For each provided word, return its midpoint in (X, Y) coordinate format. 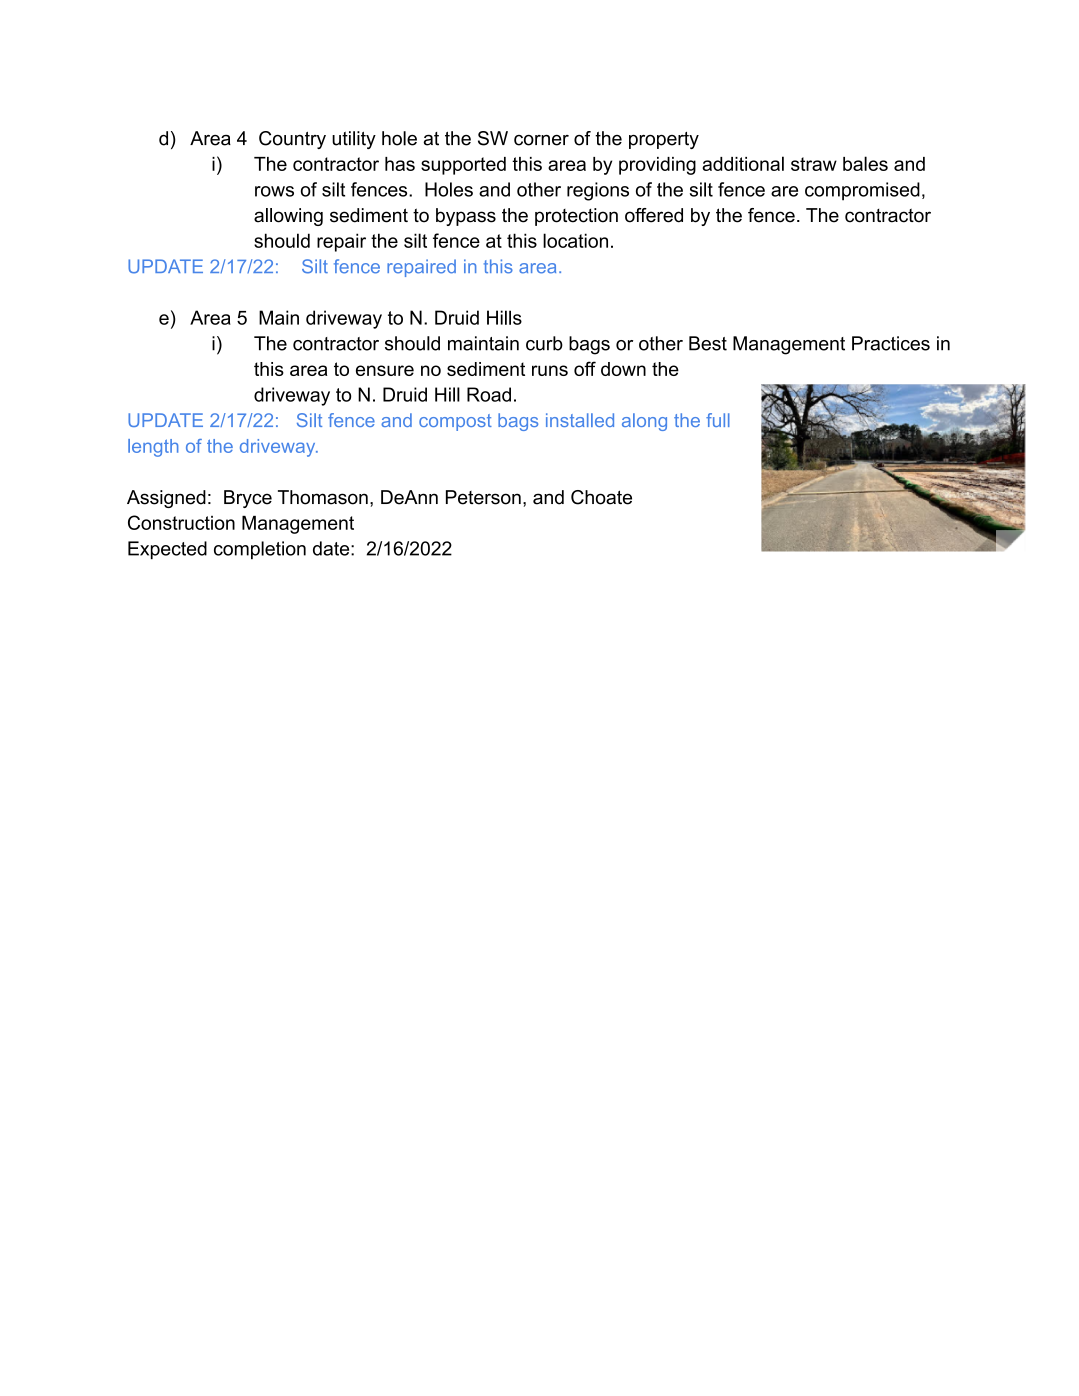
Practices (891, 343)
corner (541, 140)
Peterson (483, 497)
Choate (601, 497)
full (718, 420)
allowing (288, 217)
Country (292, 140)
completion (260, 550)
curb (544, 343)
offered (654, 215)
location (575, 240)
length (153, 448)
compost (455, 422)
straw (814, 164)
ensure (385, 370)
